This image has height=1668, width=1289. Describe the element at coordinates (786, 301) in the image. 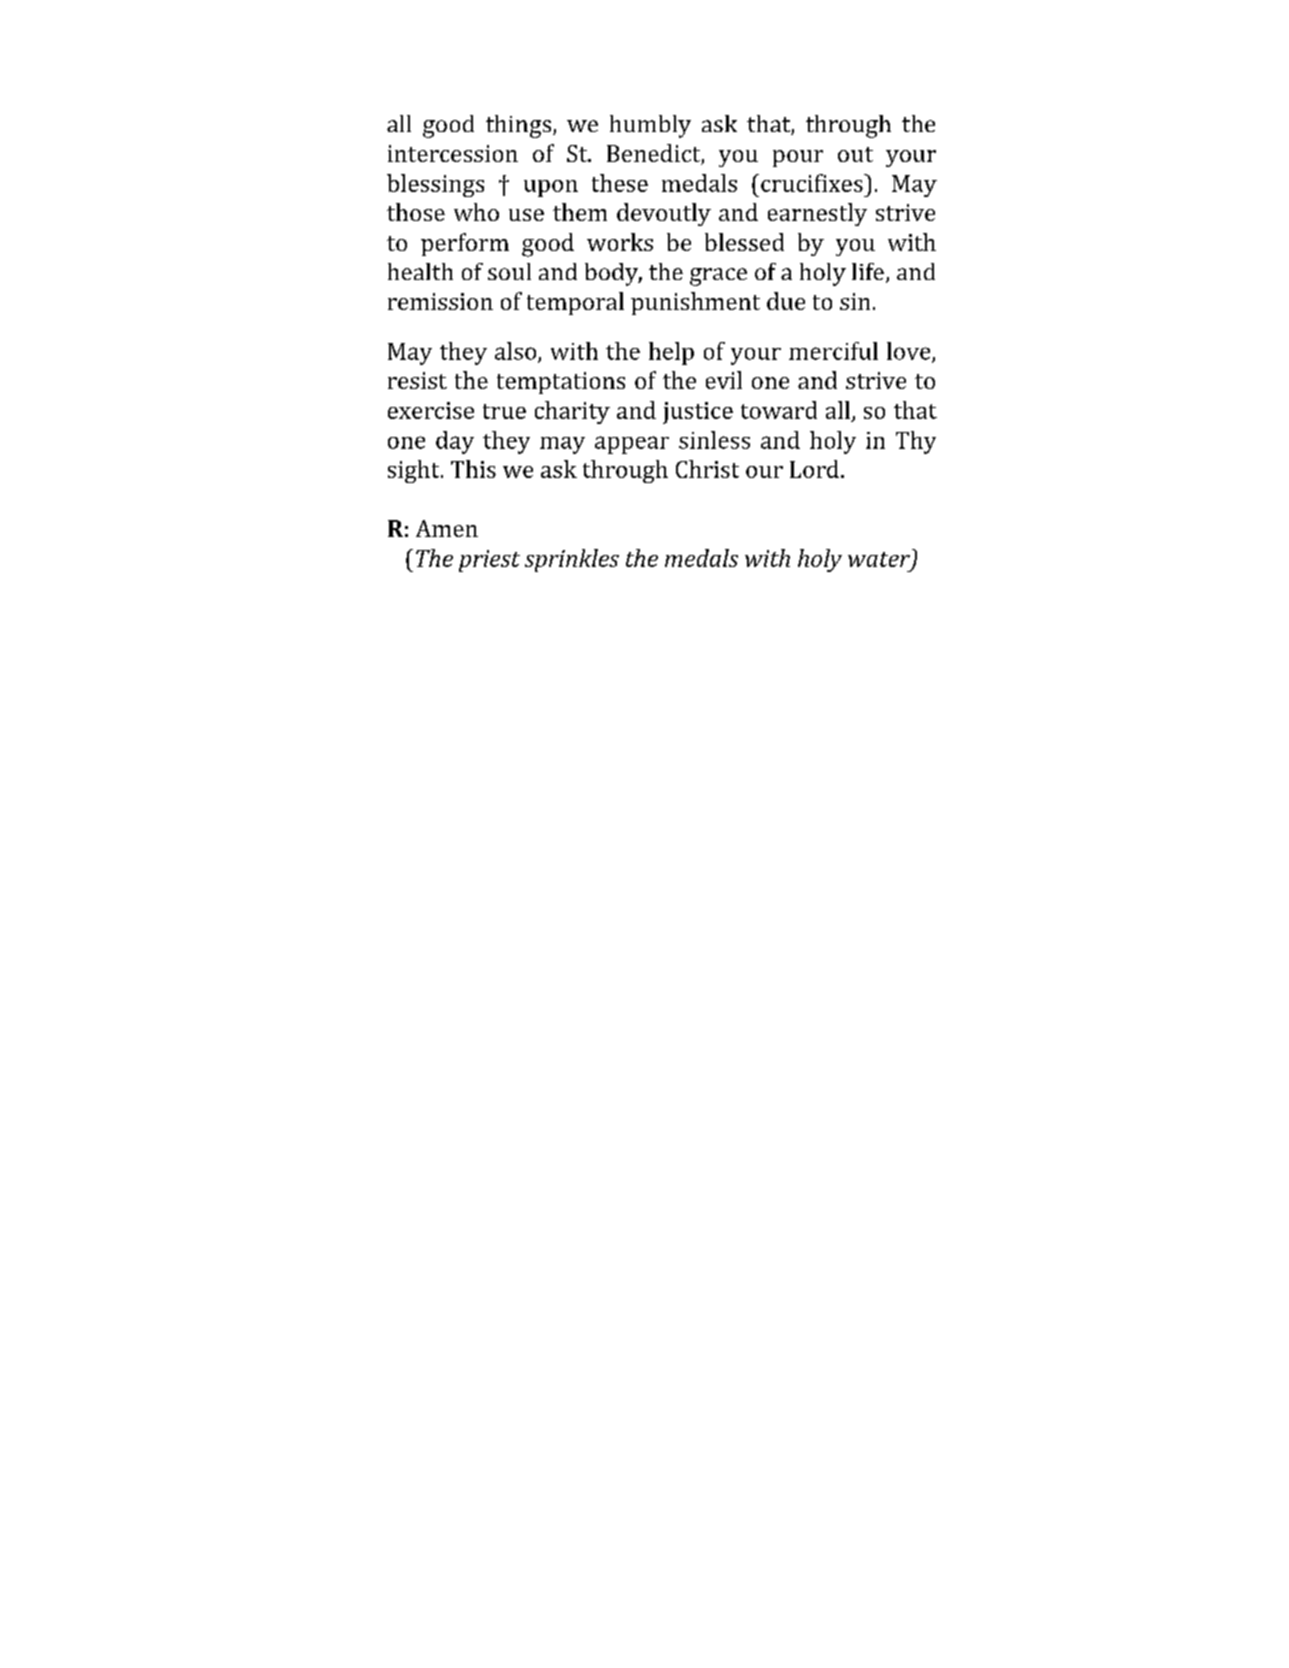

I see `due` at that location.
